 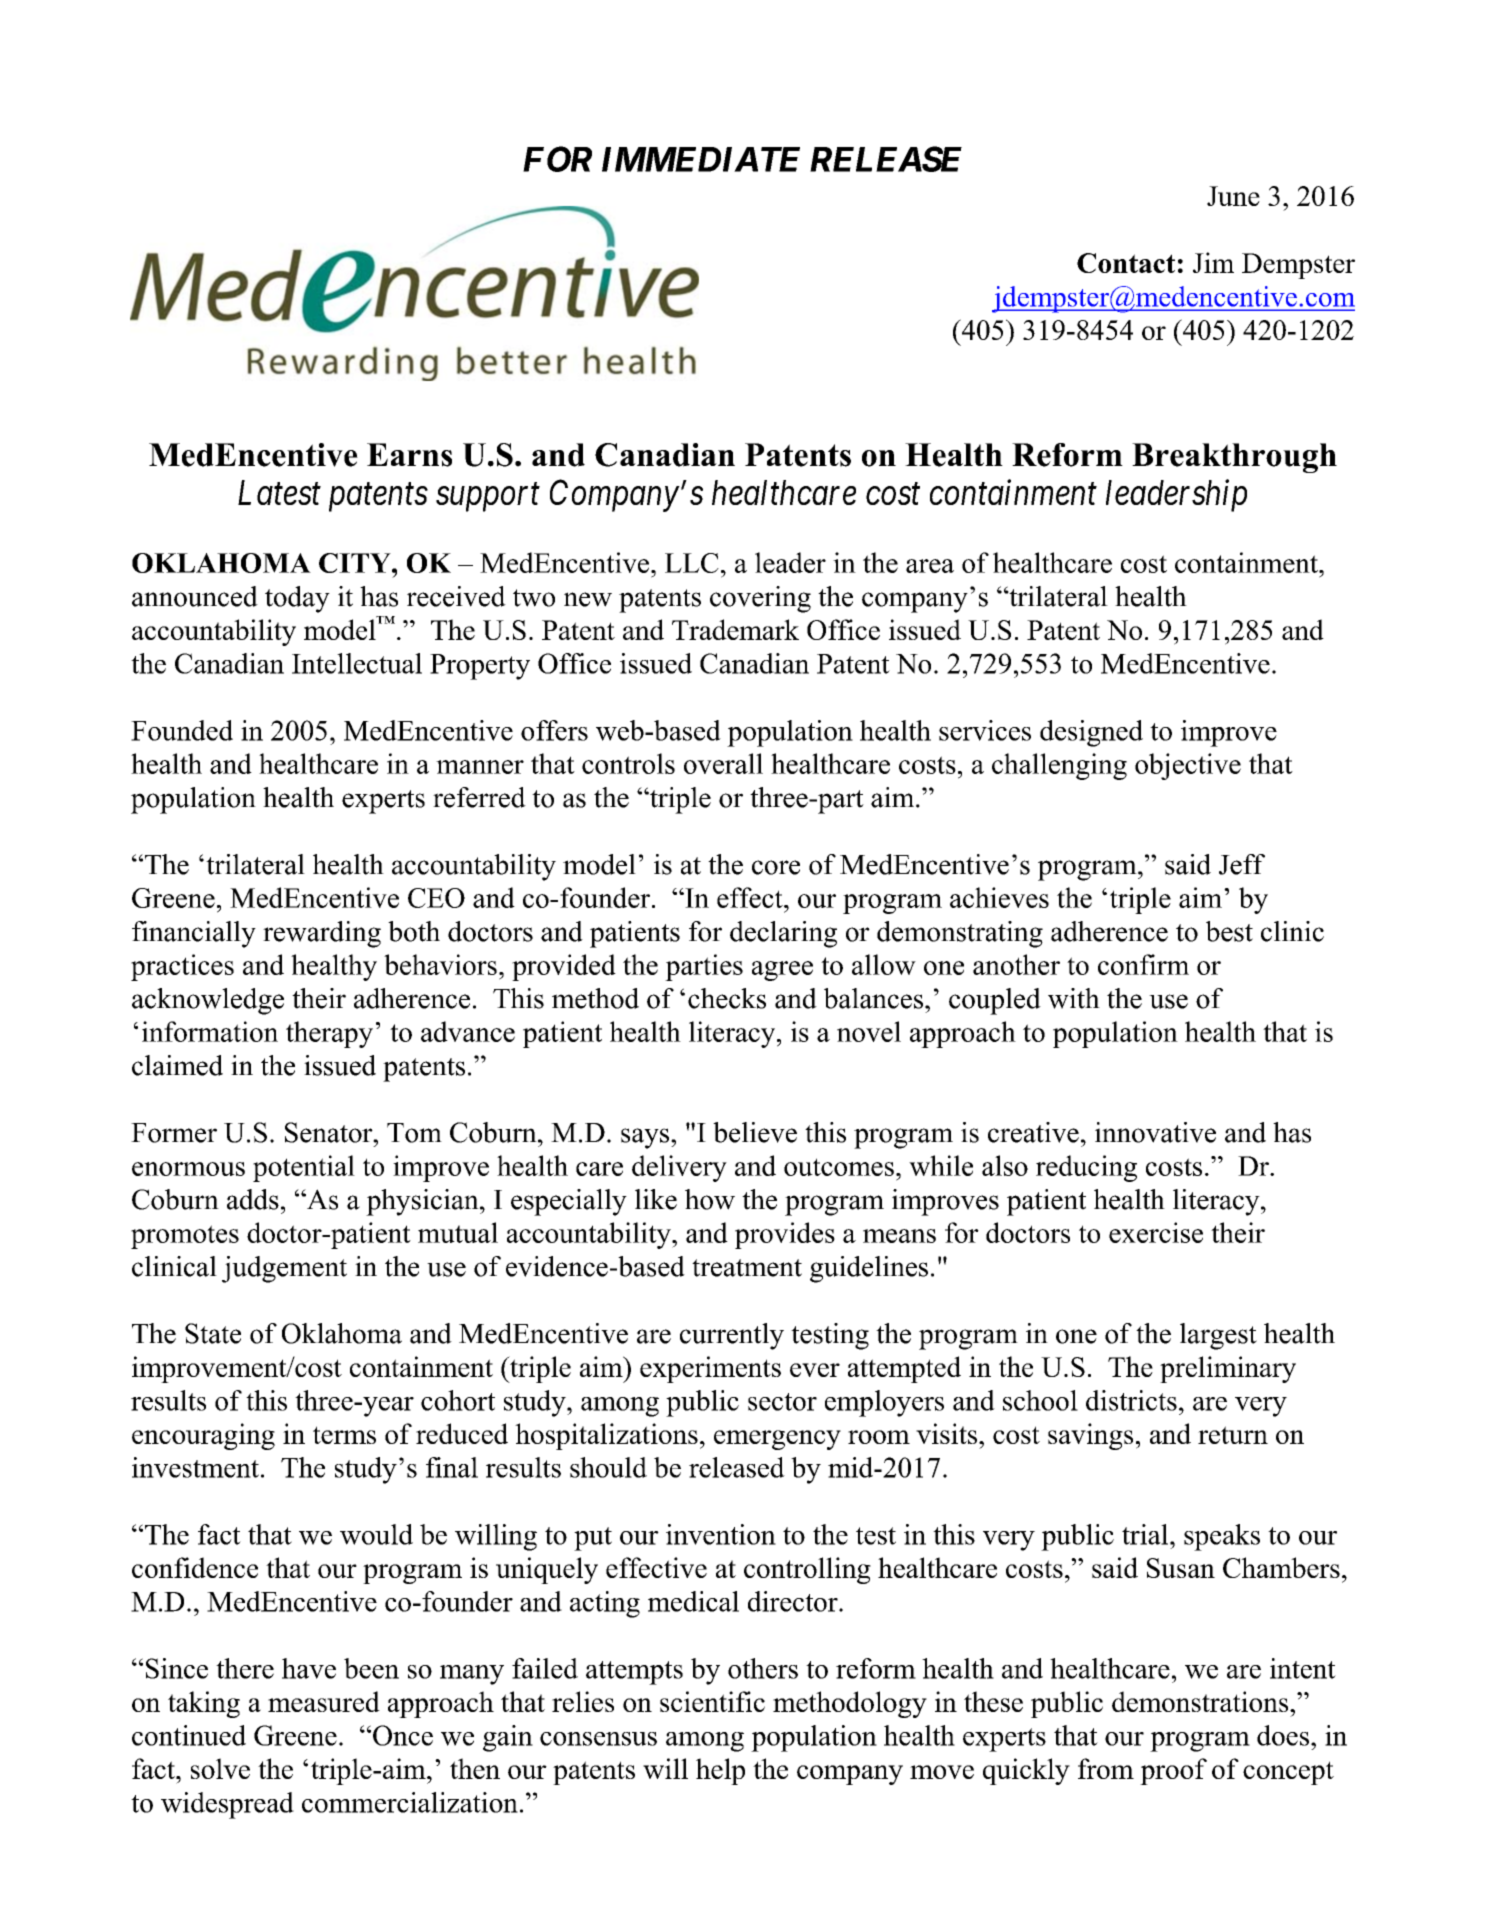 What do you see at coordinates (727, 998) in the screenshot?
I see `checks` at bounding box center [727, 998].
